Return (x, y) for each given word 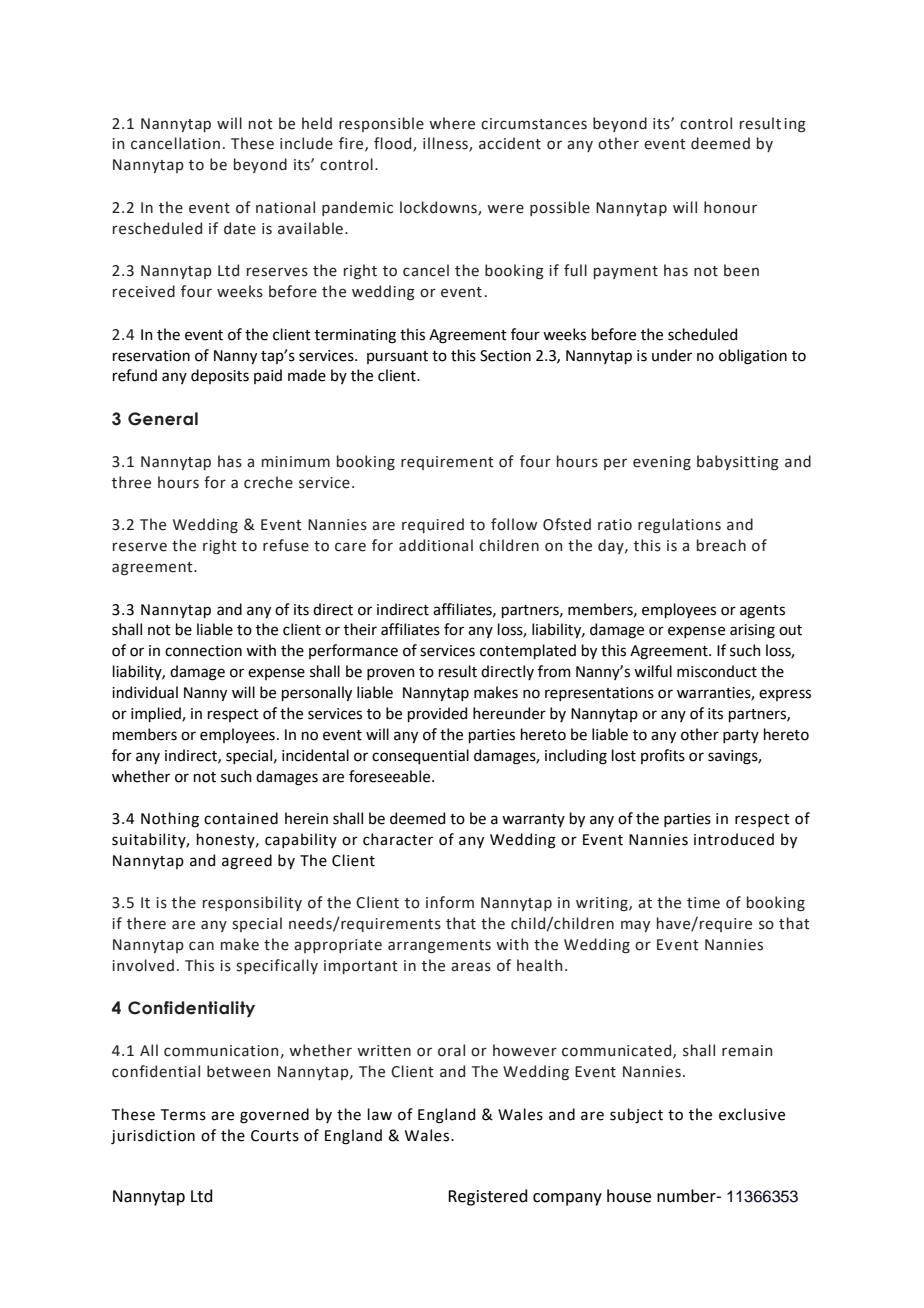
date (240, 228)
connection (203, 651)
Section (505, 356)
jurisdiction (153, 1136)
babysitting (738, 463)
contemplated (528, 651)
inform (450, 902)
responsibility (252, 903)
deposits (220, 376)
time (703, 903)
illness (446, 144)
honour (730, 207)
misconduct (717, 671)
